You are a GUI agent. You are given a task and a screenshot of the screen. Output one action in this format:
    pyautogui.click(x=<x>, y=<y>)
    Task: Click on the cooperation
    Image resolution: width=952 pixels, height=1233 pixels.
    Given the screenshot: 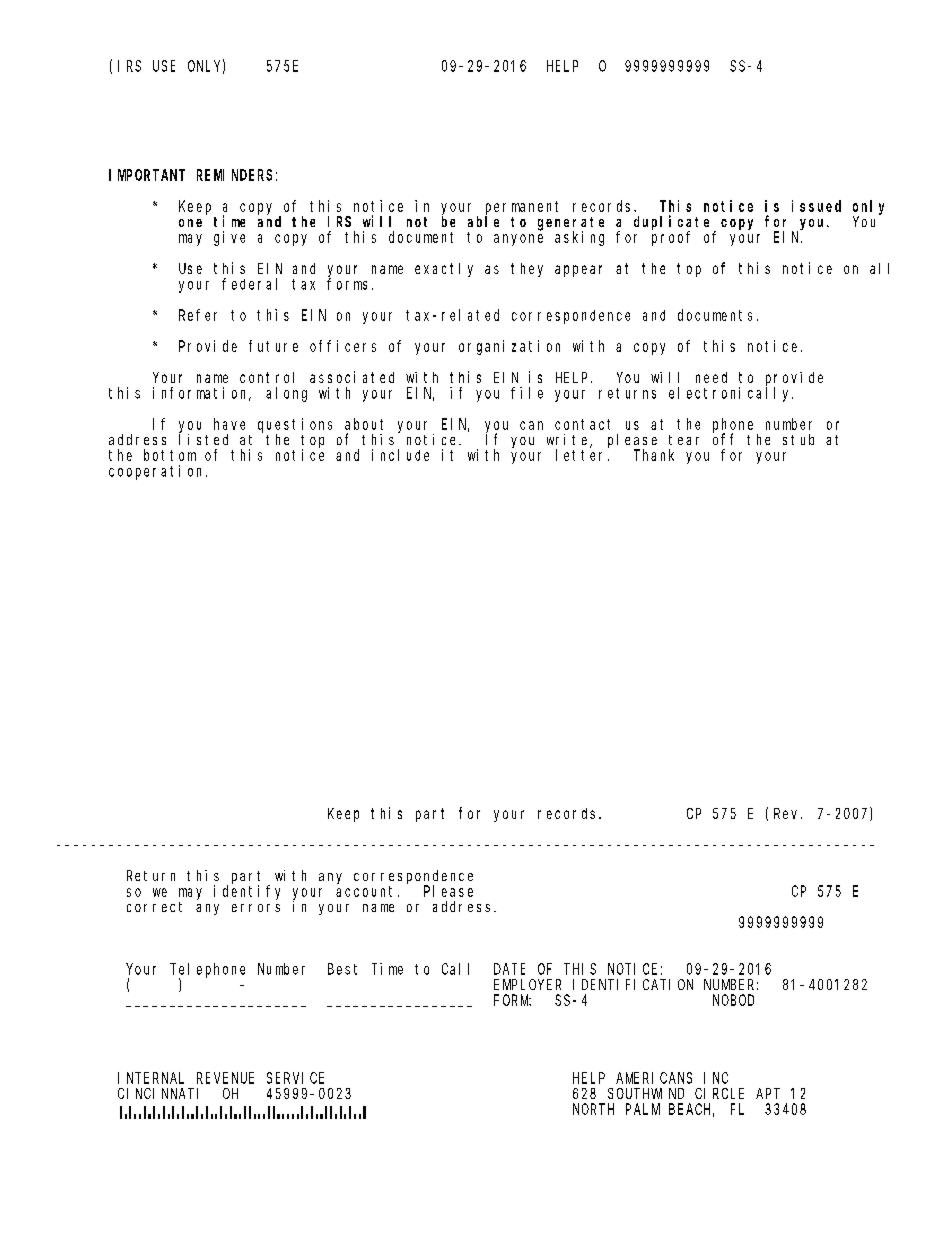 What is the action you would take?
    pyautogui.click(x=158, y=472)
